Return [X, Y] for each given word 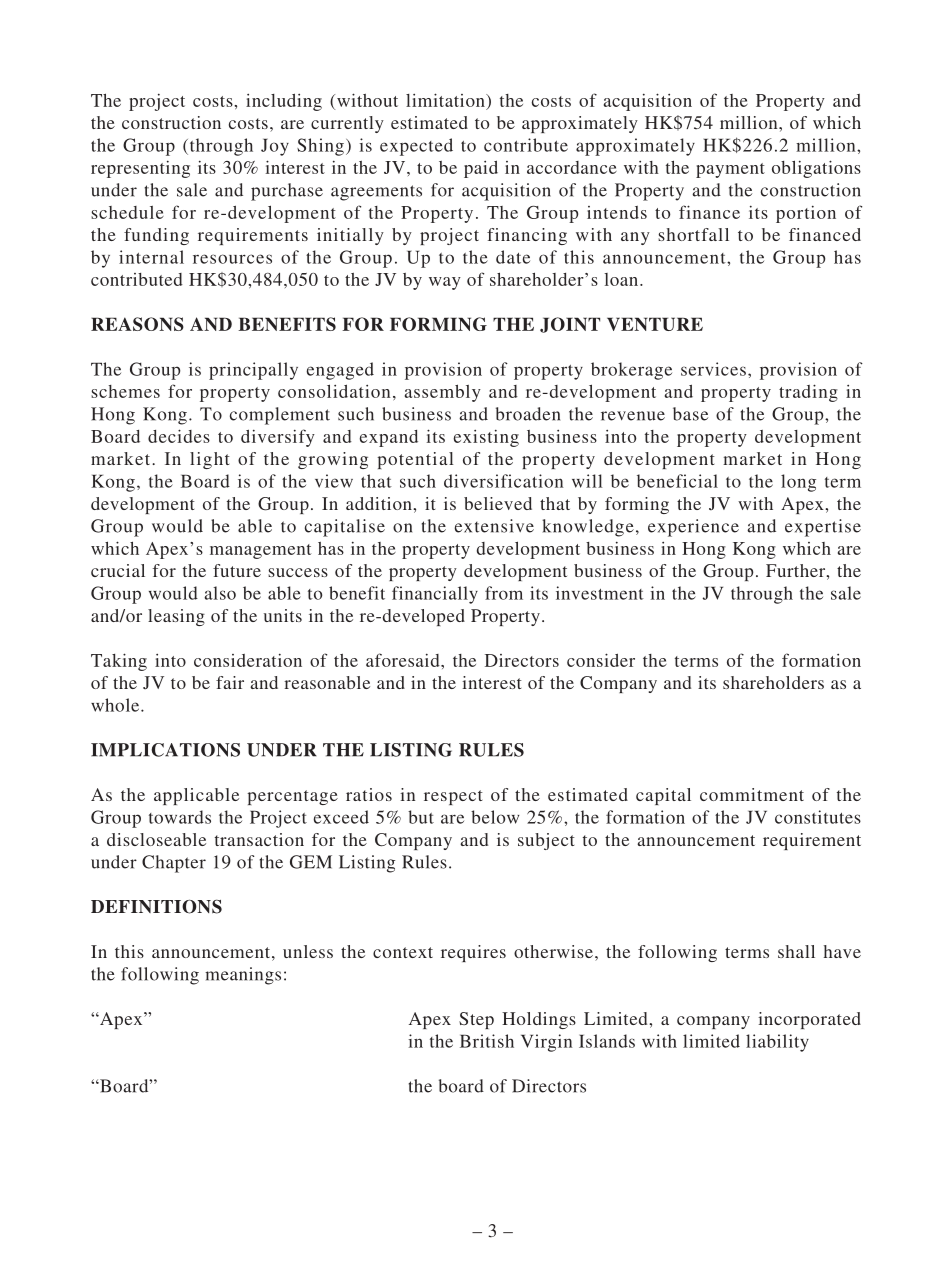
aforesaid [404, 660]
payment [730, 170]
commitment [752, 794]
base [690, 414]
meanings [243, 976]
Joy [275, 147]
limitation [446, 100]
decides [179, 436]
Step [476, 1020]
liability [777, 1043]
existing [486, 438]
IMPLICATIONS [165, 750]
